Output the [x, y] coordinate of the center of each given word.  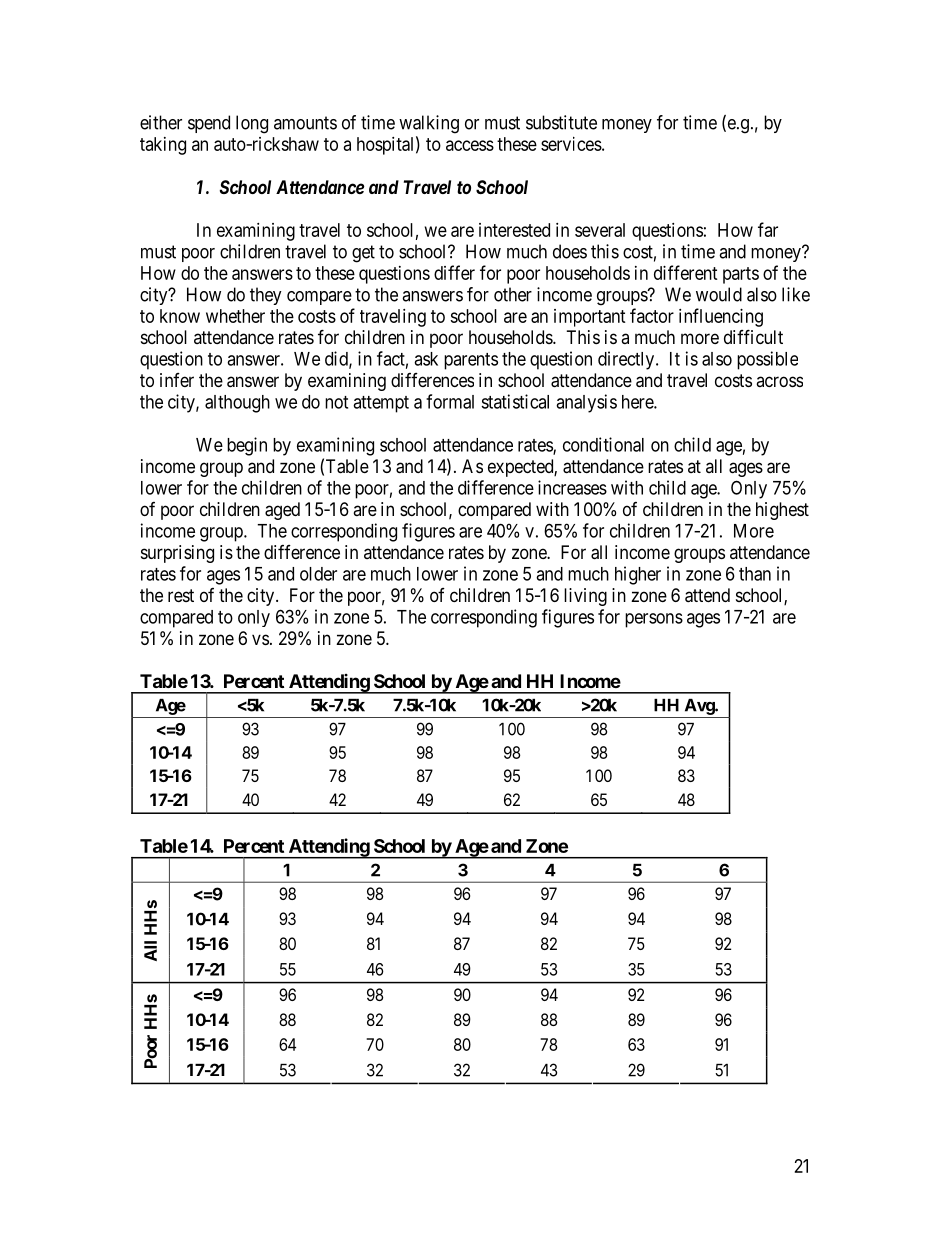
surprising [177, 554]
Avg [700, 707]
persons [654, 620]
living [585, 597]
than [755, 574]
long [252, 124]
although [237, 404]
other [513, 294]
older [318, 574]
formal [450, 401]
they [266, 296]
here [638, 402]
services [571, 144]
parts [741, 275]
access [470, 145]
